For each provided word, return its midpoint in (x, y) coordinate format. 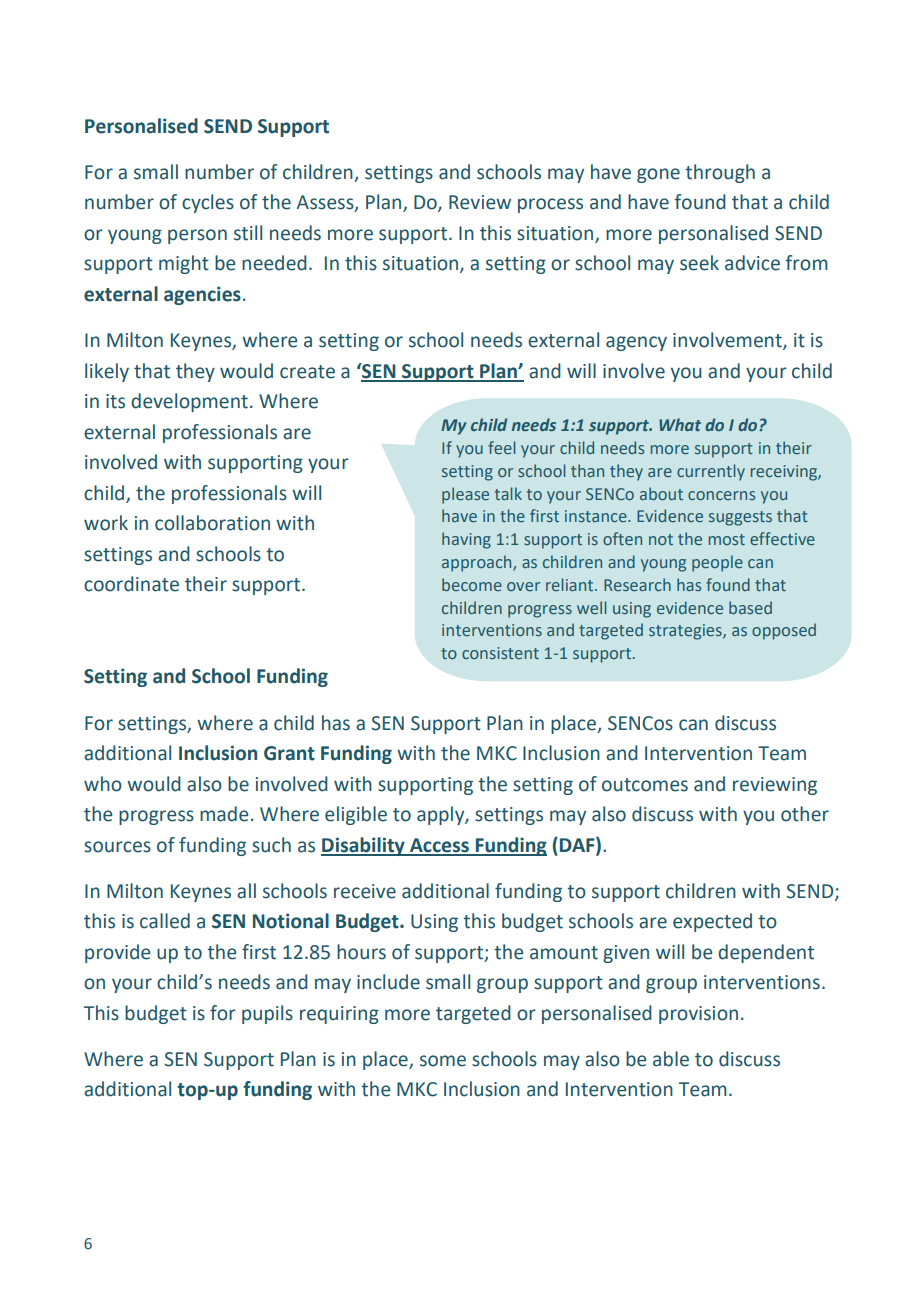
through (720, 173)
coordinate (131, 584)
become (472, 584)
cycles (208, 203)
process (550, 205)
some (443, 1061)
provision (698, 1015)
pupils (267, 1014)
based (750, 607)
